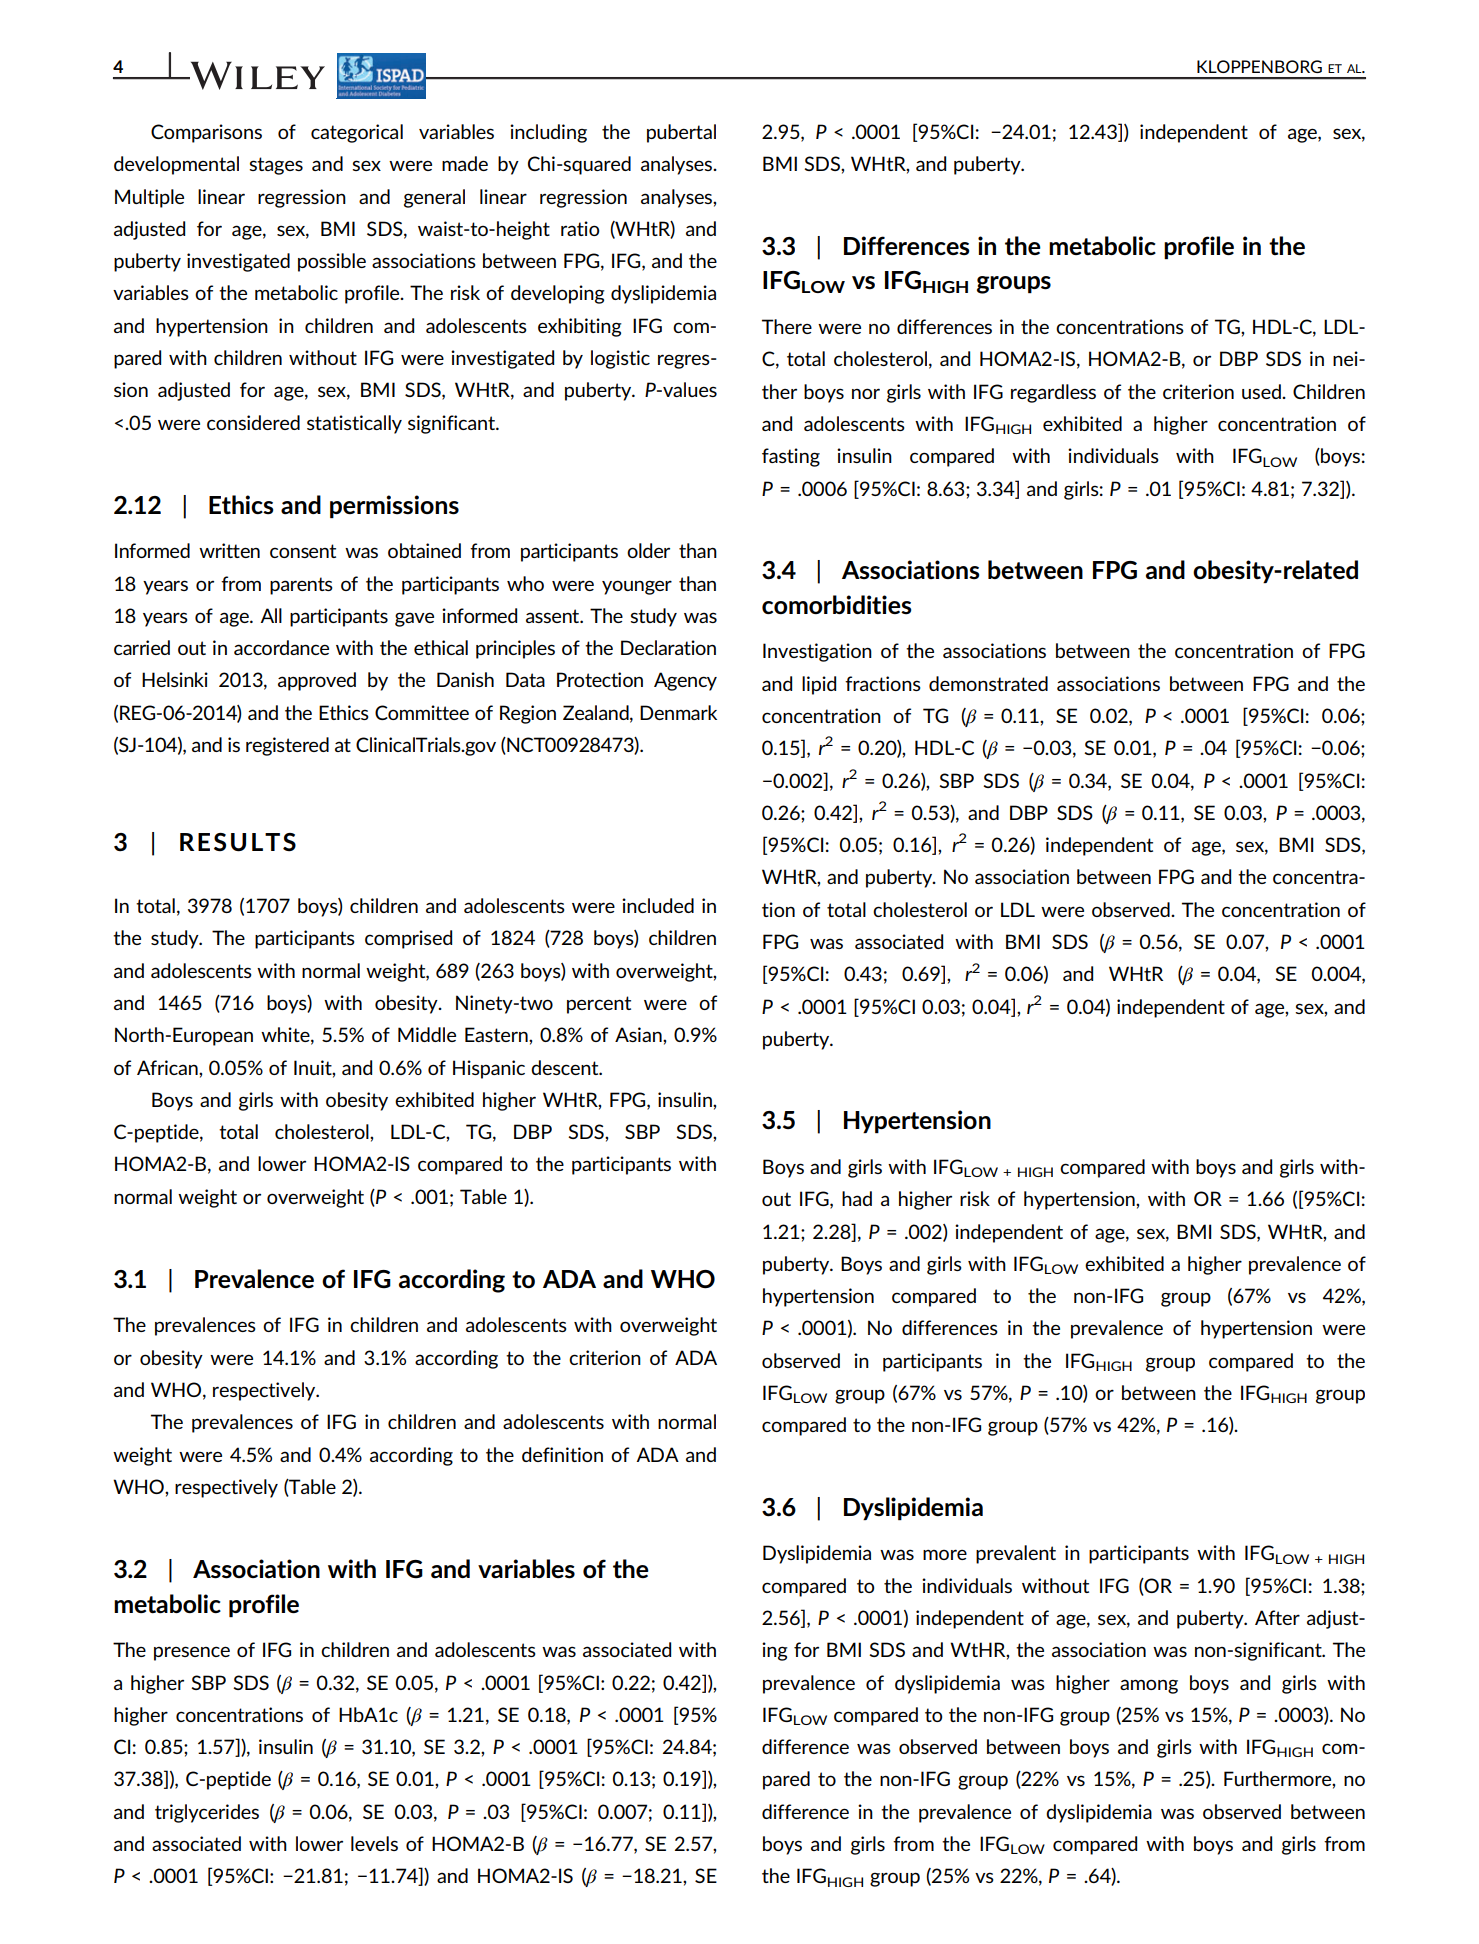 This screenshot has width=1479, height=1944. Describe the element at coordinates (681, 133) in the screenshot. I see `pubertal` at that location.
